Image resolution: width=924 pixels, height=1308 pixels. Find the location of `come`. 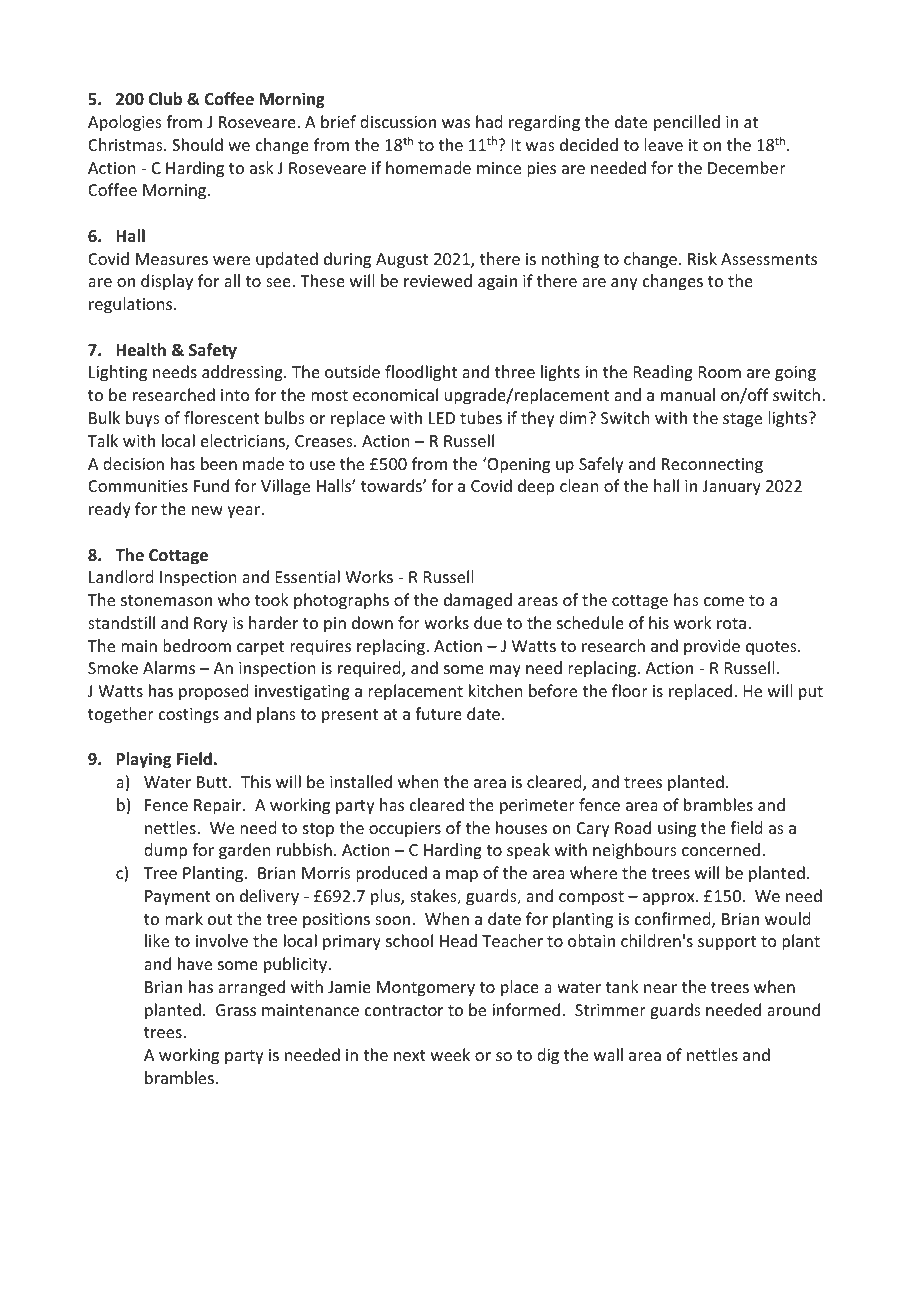

come is located at coordinates (724, 601).
